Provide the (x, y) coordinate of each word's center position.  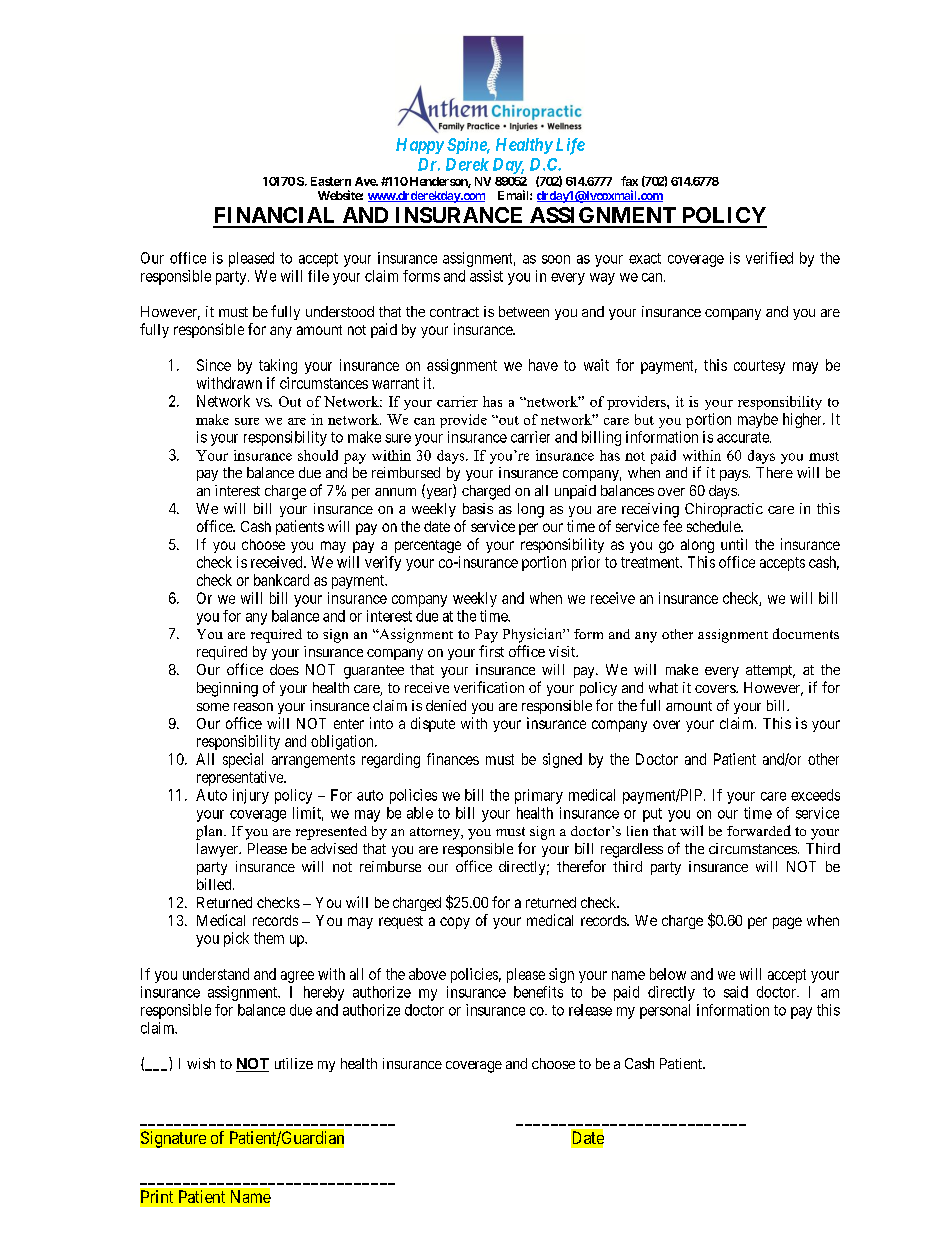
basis (478, 508)
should (318, 455)
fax (629, 181)
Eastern (331, 181)
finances (453, 759)
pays (734, 475)
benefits (538, 992)
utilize (294, 1063)
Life (570, 146)
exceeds (815, 795)
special (243, 760)
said (736, 992)
